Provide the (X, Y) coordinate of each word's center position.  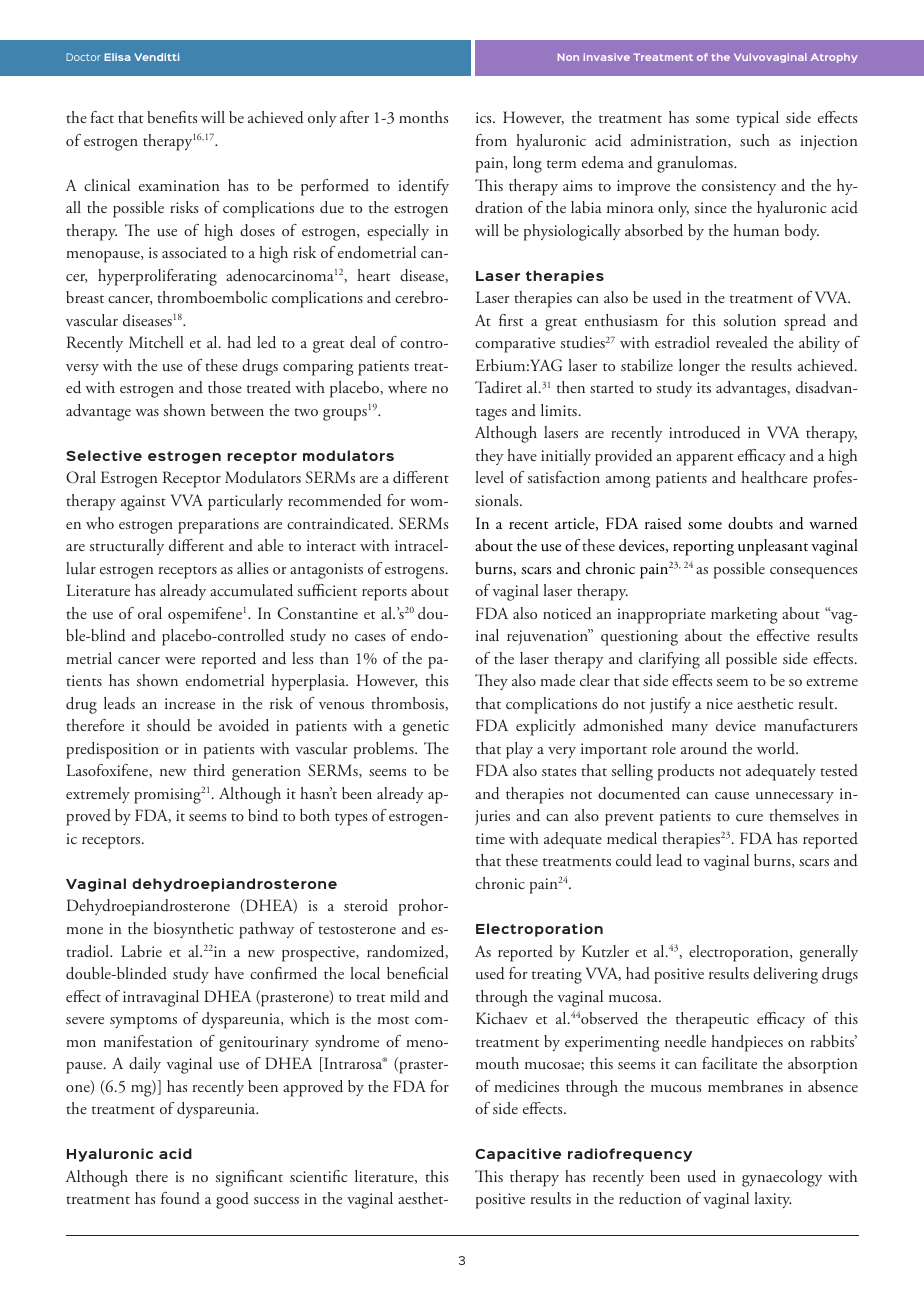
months (423, 117)
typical (757, 119)
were (180, 660)
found (180, 1198)
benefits (172, 117)
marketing (744, 615)
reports (384, 594)
